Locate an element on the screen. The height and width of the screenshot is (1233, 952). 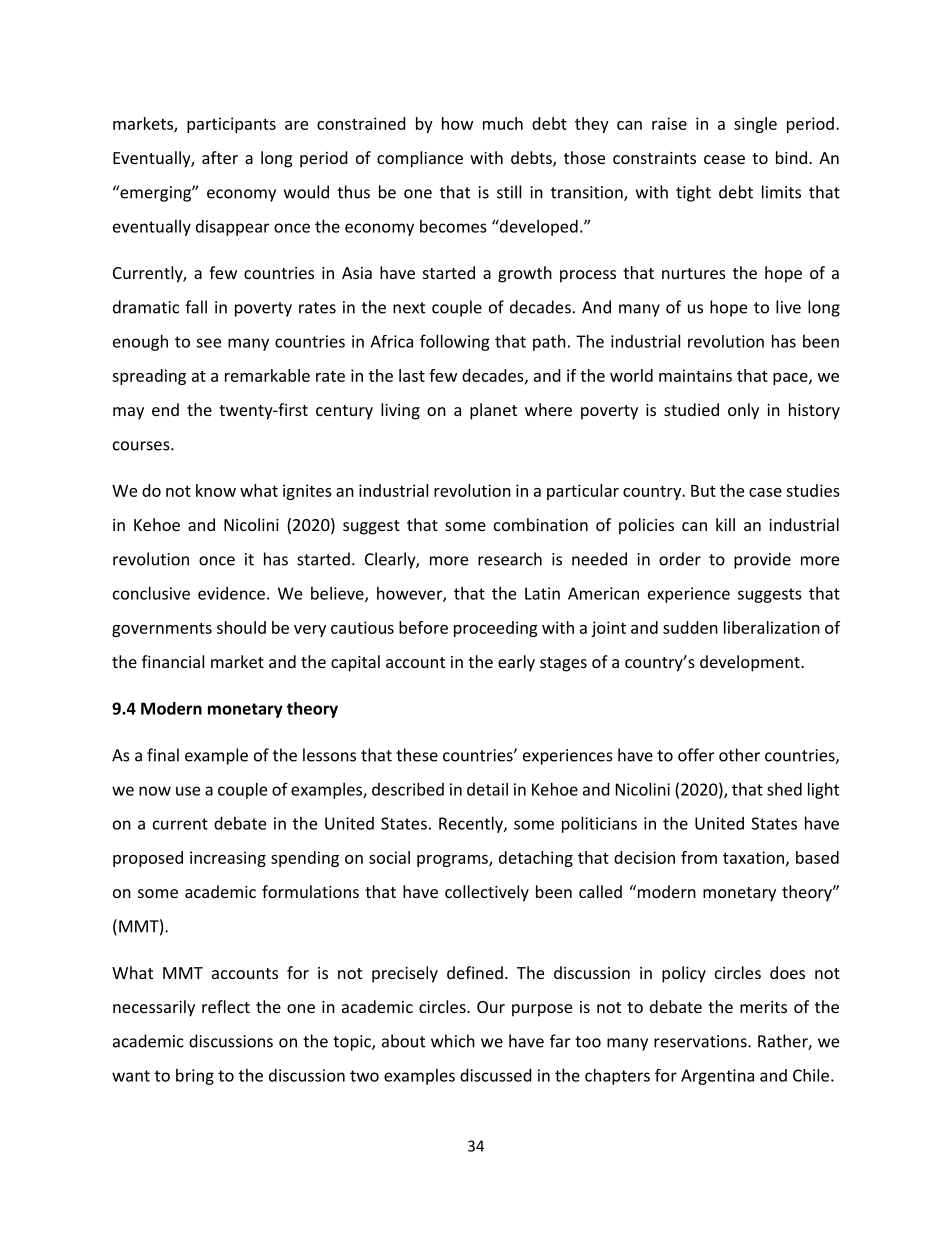
proceeding is located at coordinates (496, 629).
